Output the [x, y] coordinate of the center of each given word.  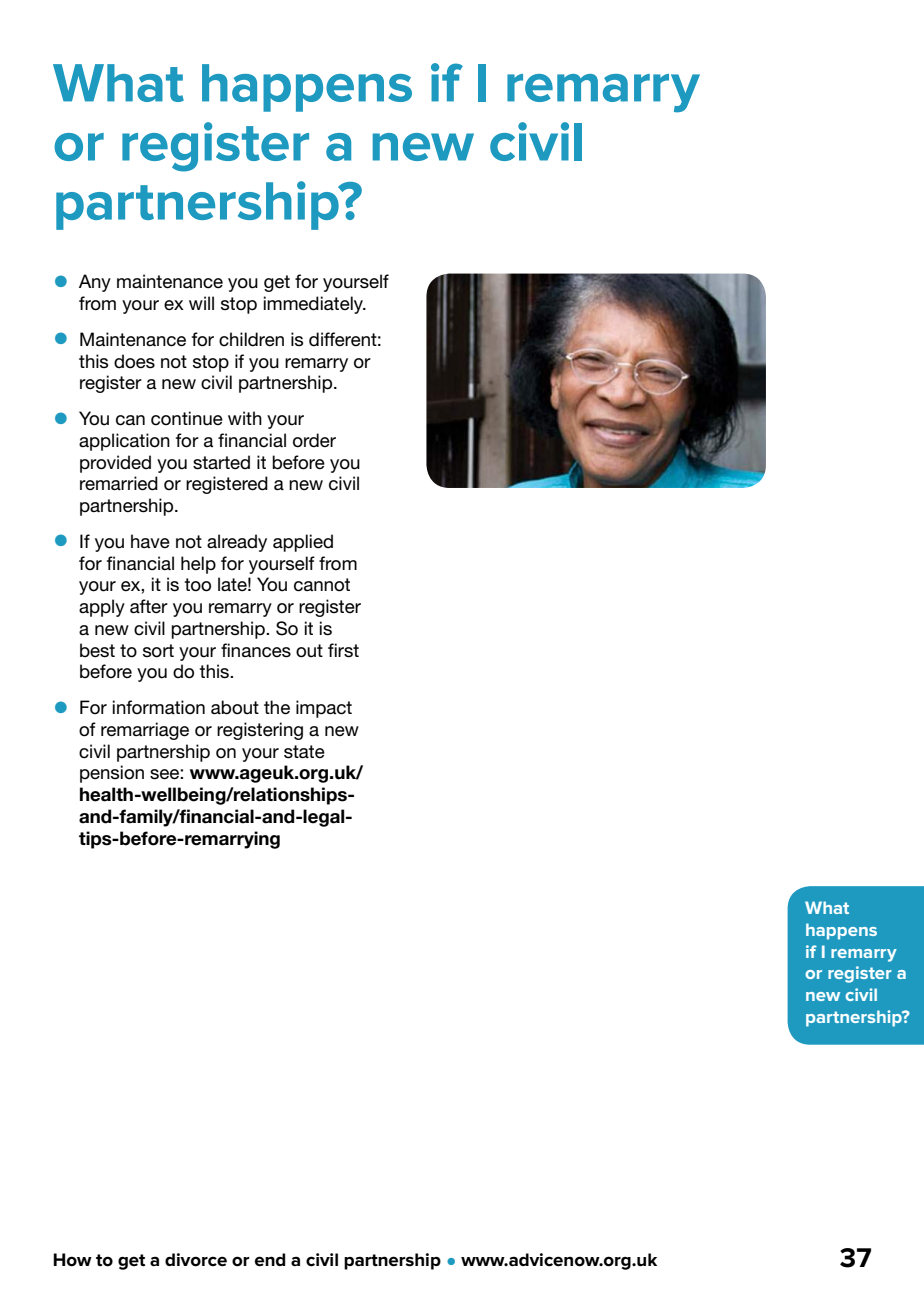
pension [112, 774]
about [235, 707]
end [270, 1260]
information [159, 707]
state [304, 752]
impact [324, 709]
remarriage [145, 731]
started [221, 462]
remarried [119, 483]
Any [95, 283]
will [201, 303]
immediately [314, 305]
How [72, 1260]
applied [303, 543]
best [97, 650]
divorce [196, 1260]
